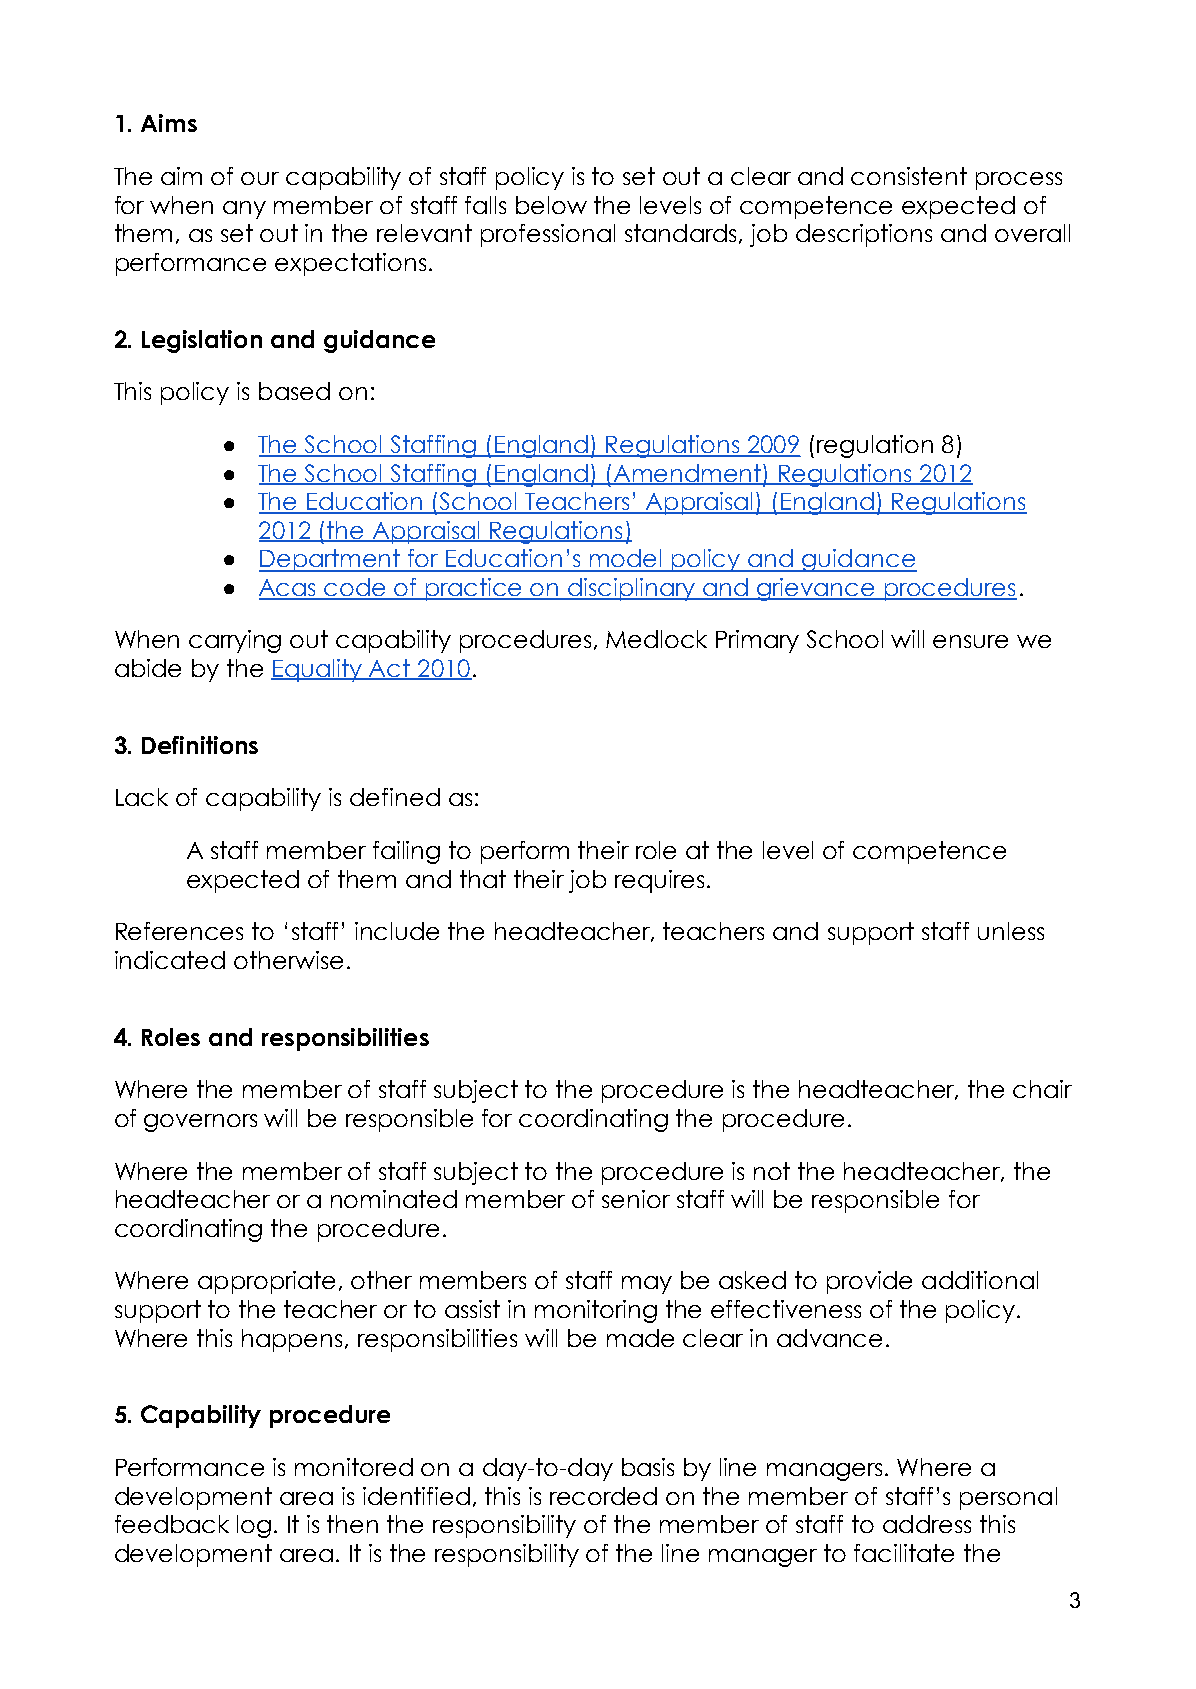 Image resolution: width=1196 pixels, height=1689 pixels. I want to click on recorded, so click(603, 1496).
